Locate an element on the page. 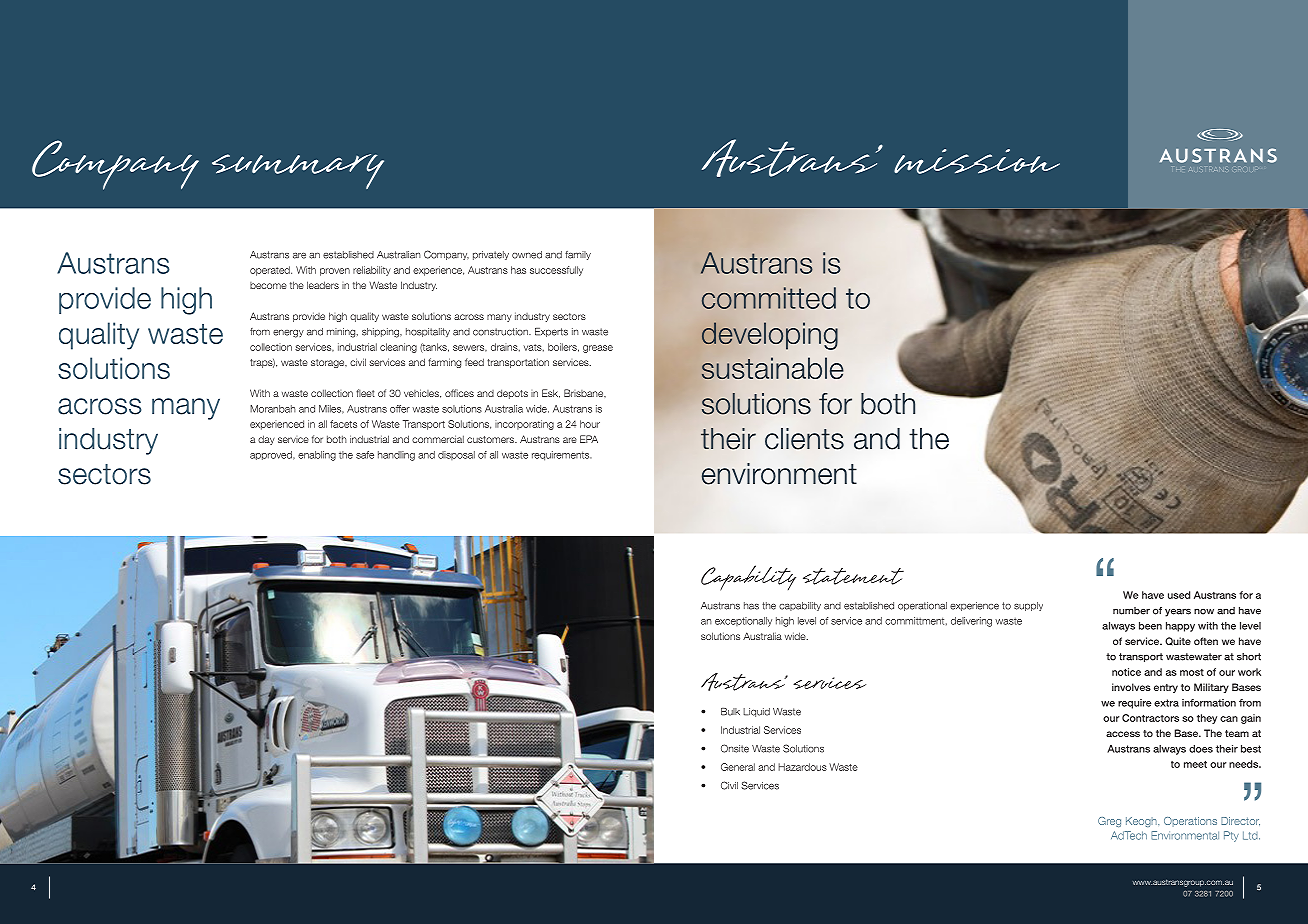  sustainable is located at coordinates (772, 368).
